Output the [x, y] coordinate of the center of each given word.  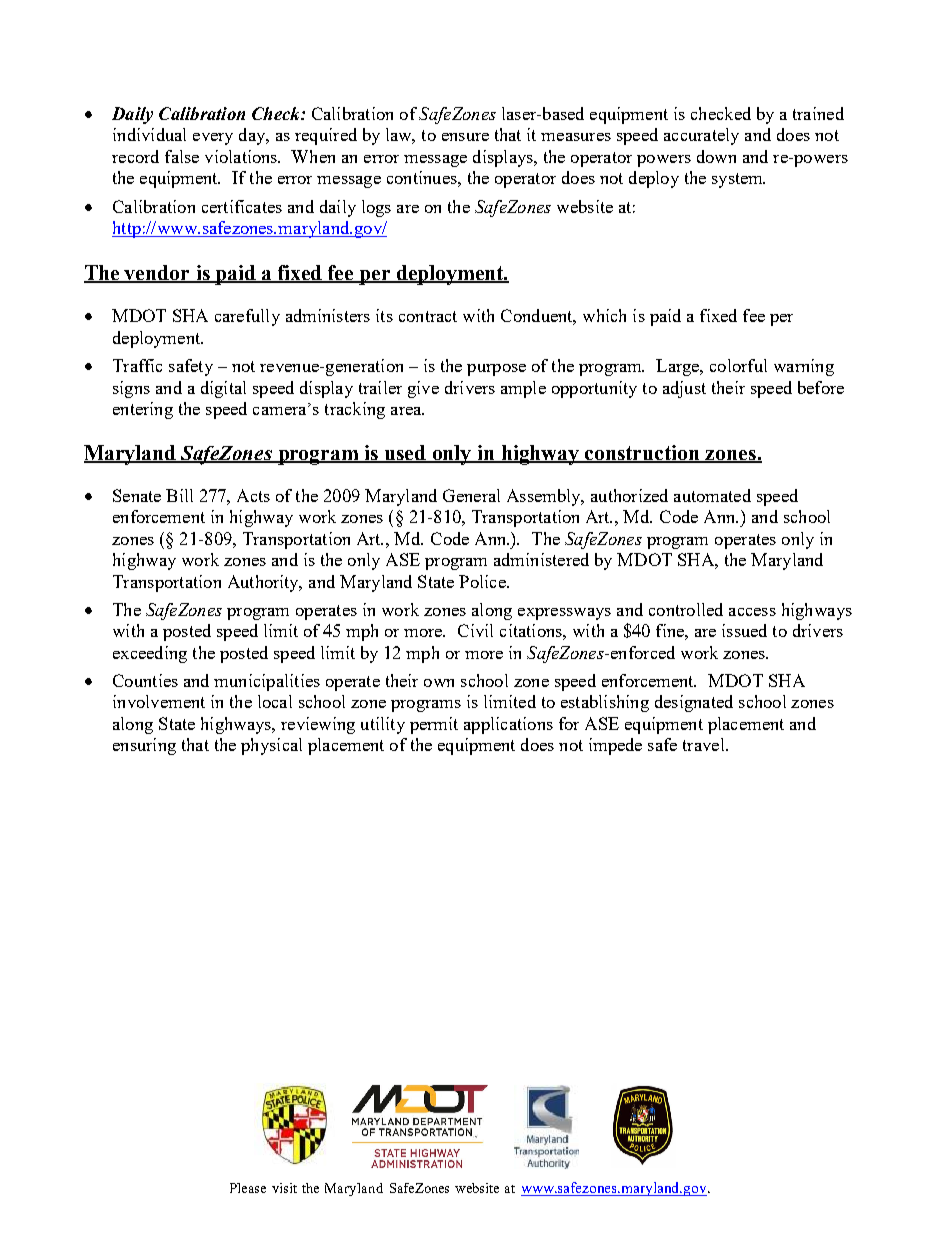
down [716, 156]
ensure [465, 137]
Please [248, 1188]
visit [284, 1188]
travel [705, 744]
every [213, 139]
